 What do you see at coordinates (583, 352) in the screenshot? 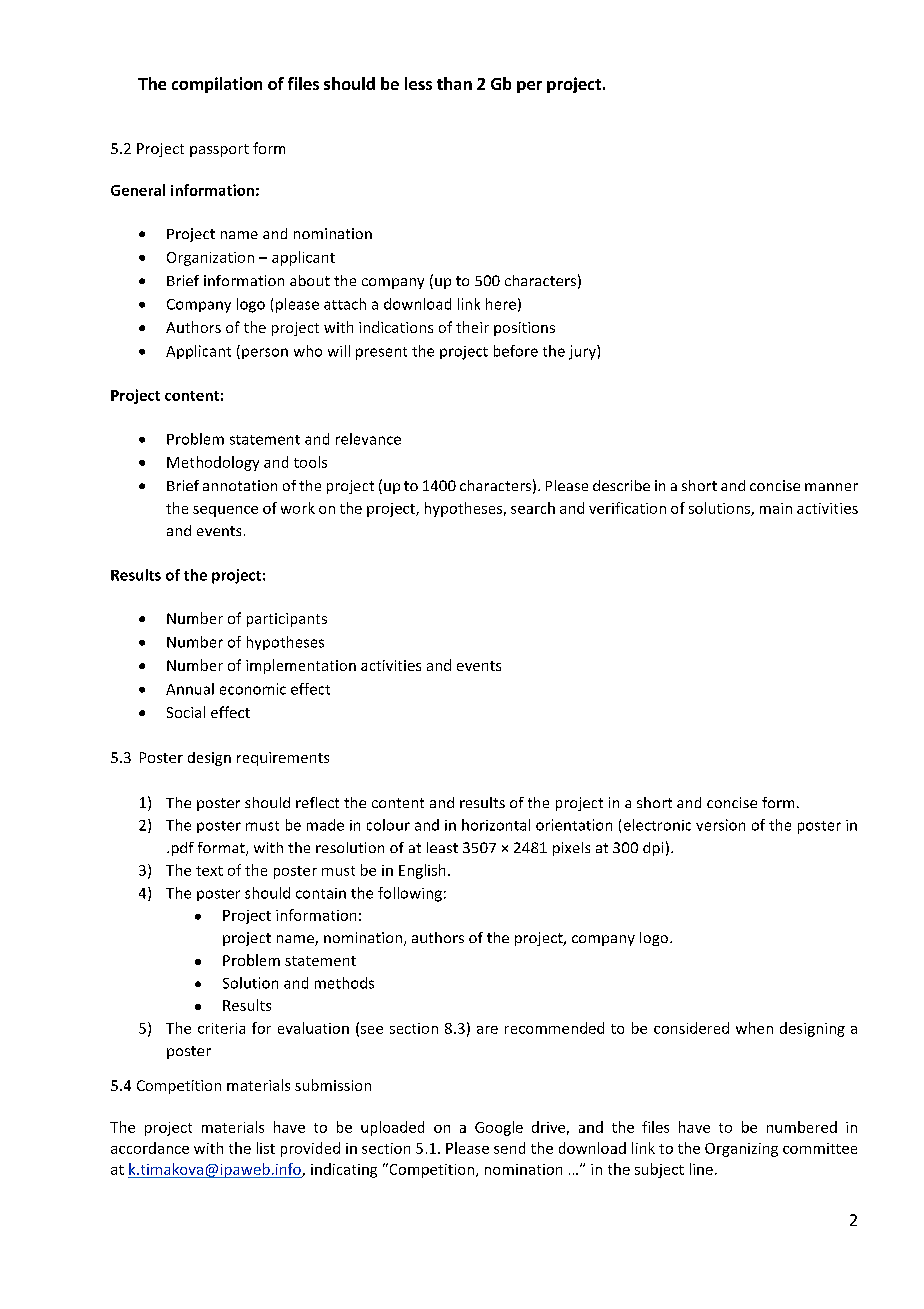
I see `jury` at bounding box center [583, 352].
